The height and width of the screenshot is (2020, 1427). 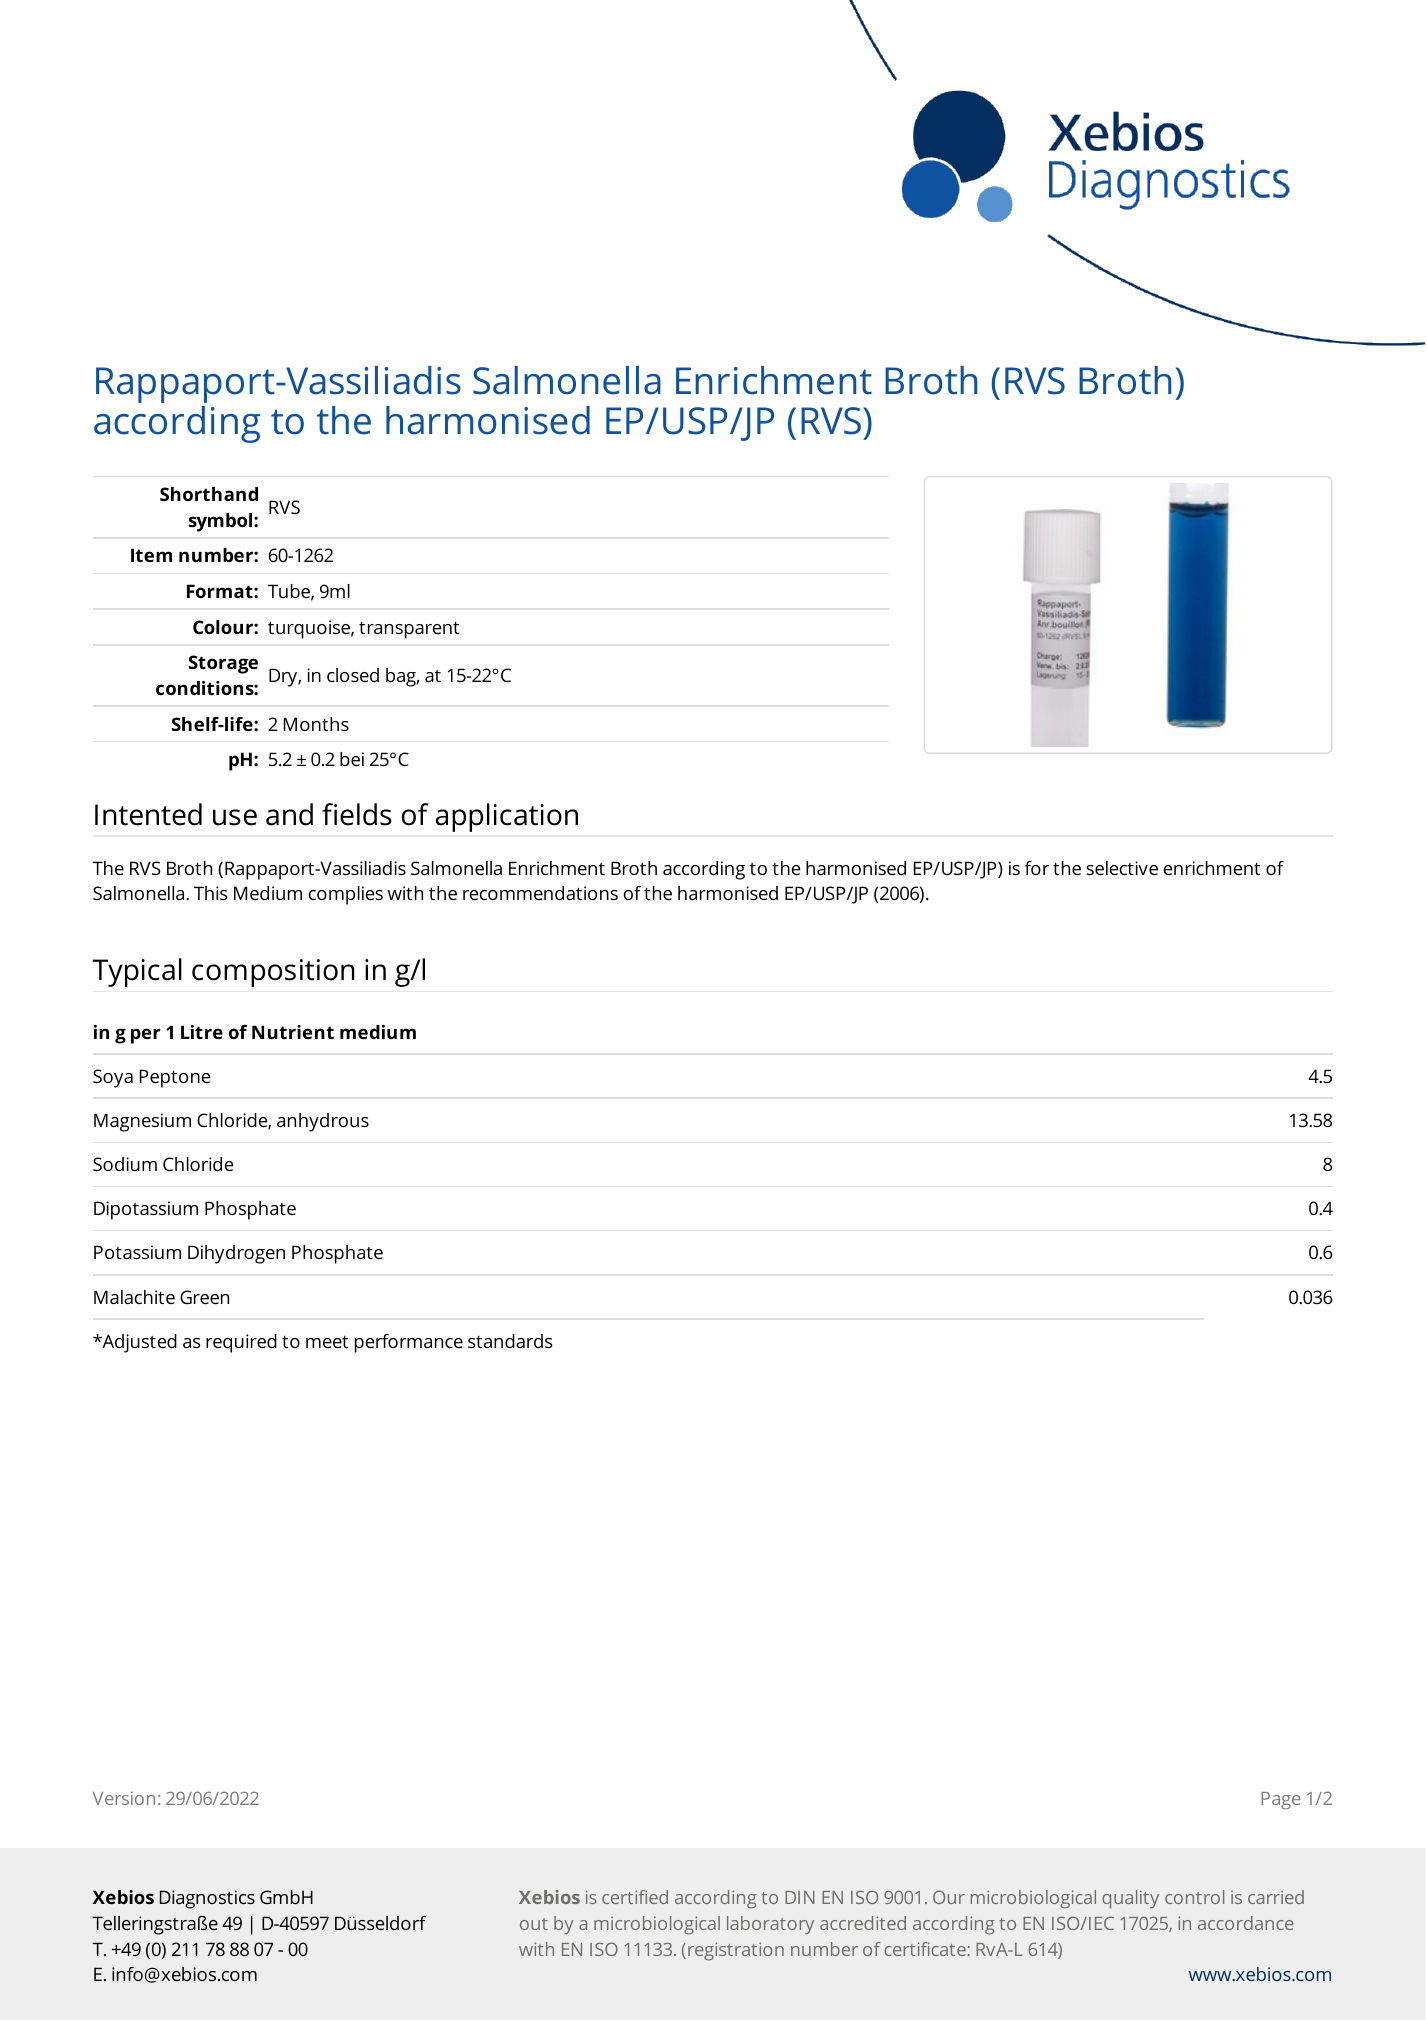 I want to click on quality, so click(x=1130, y=1899).
